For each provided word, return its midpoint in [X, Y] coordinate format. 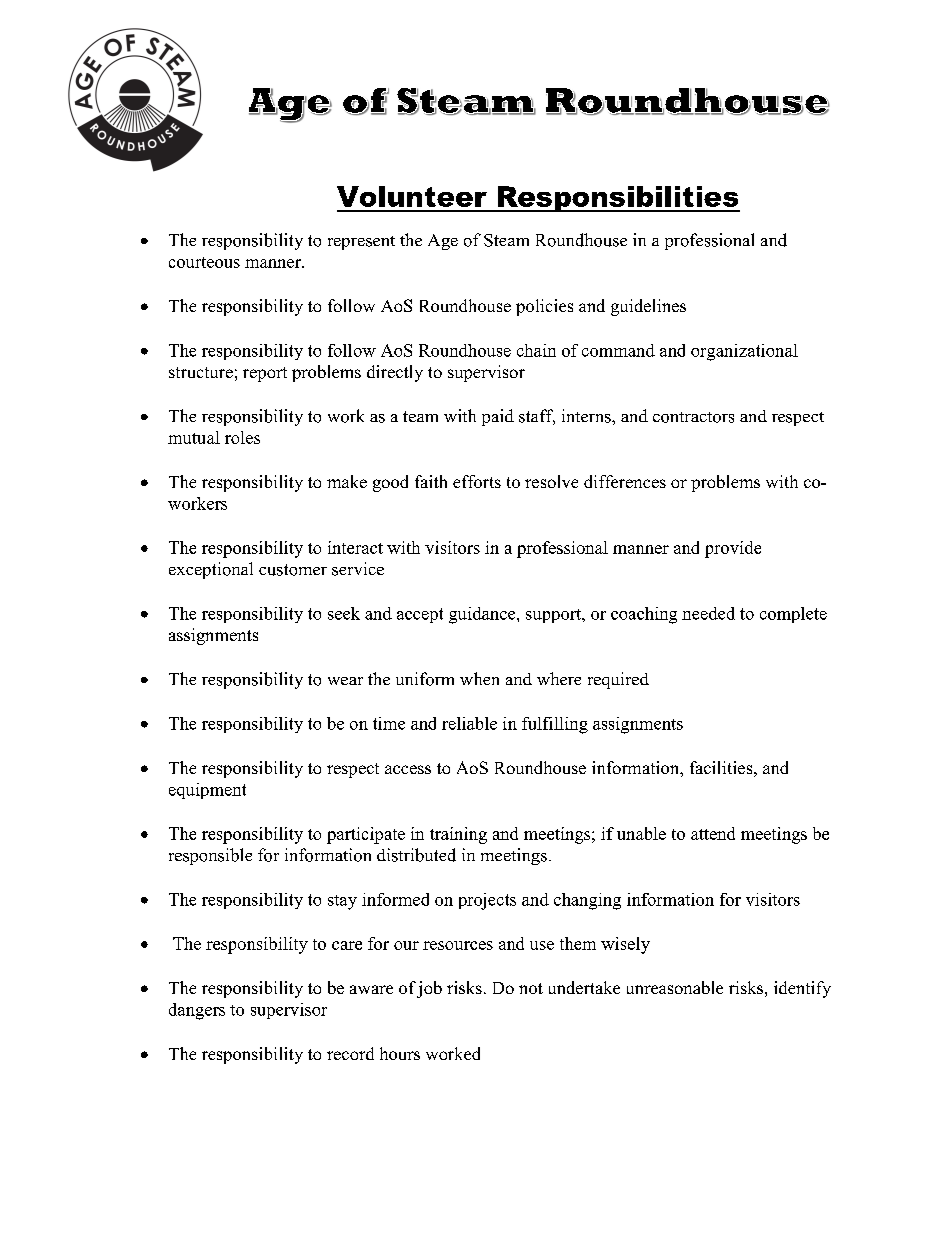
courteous [204, 262]
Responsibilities [617, 199]
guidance [483, 615]
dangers [197, 1011]
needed [708, 613]
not [531, 988]
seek [344, 613]
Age [443, 242]
